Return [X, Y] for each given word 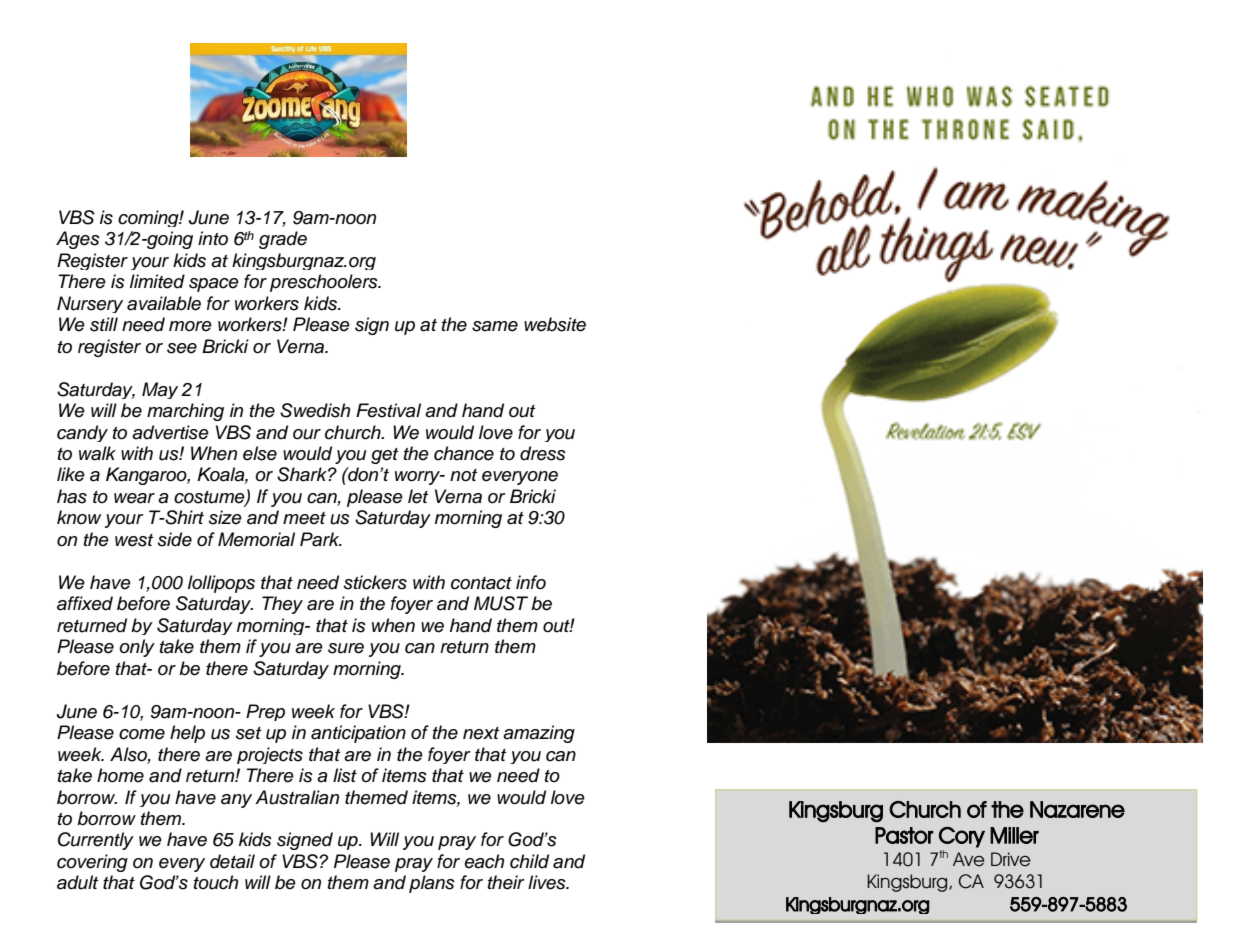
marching [185, 412]
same [495, 326]
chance [464, 453]
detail [232, 861]
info [531, 582]
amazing [539, 734]
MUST [501, 603]
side [175, 539]
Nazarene [1077, 809]
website [555, 324]
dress [543, 453]
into [213, 238]
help [187, 734]
